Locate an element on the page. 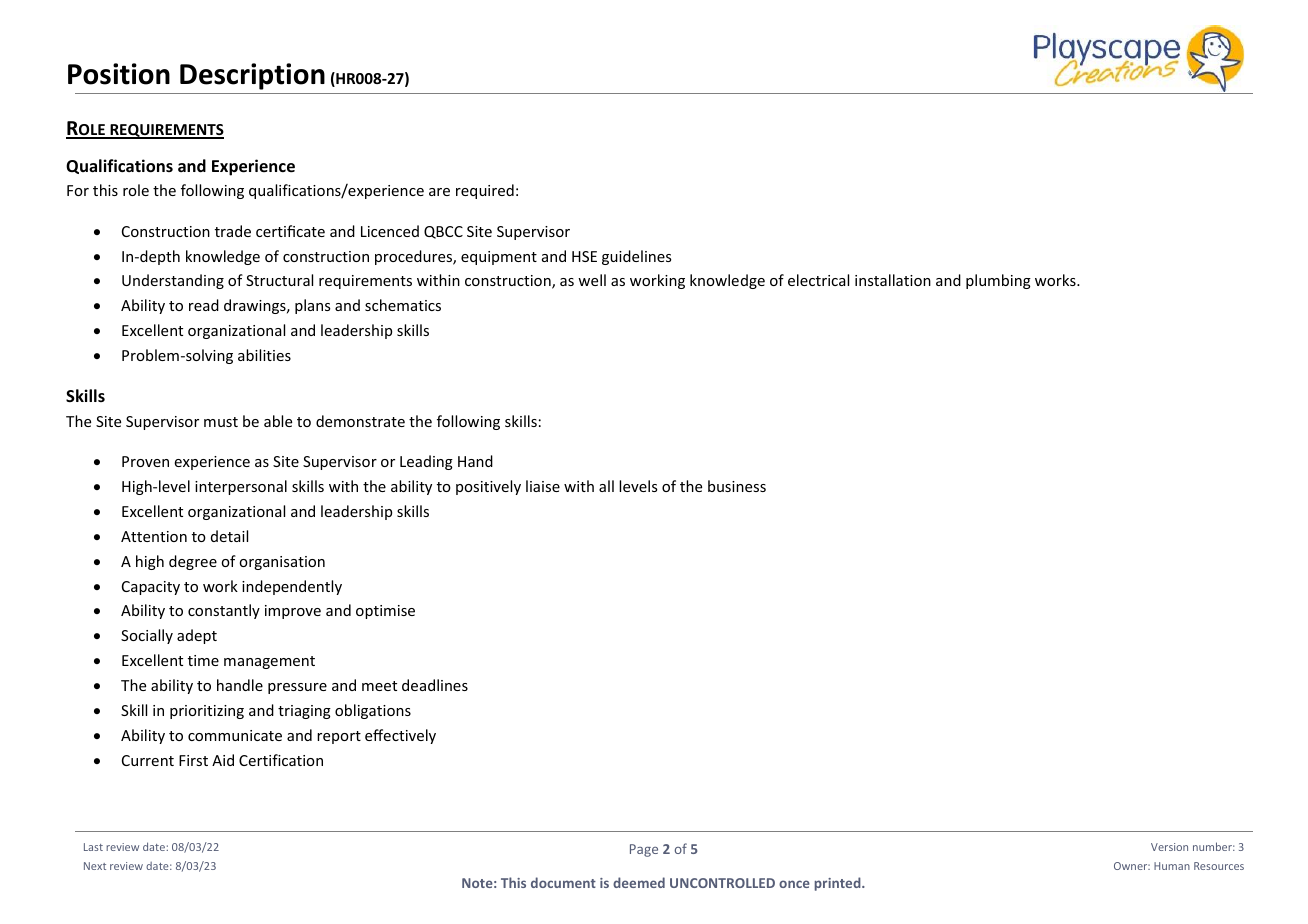 The height and width of the document is (924, 1308). plumbing is located at coordinates (998, 281).
